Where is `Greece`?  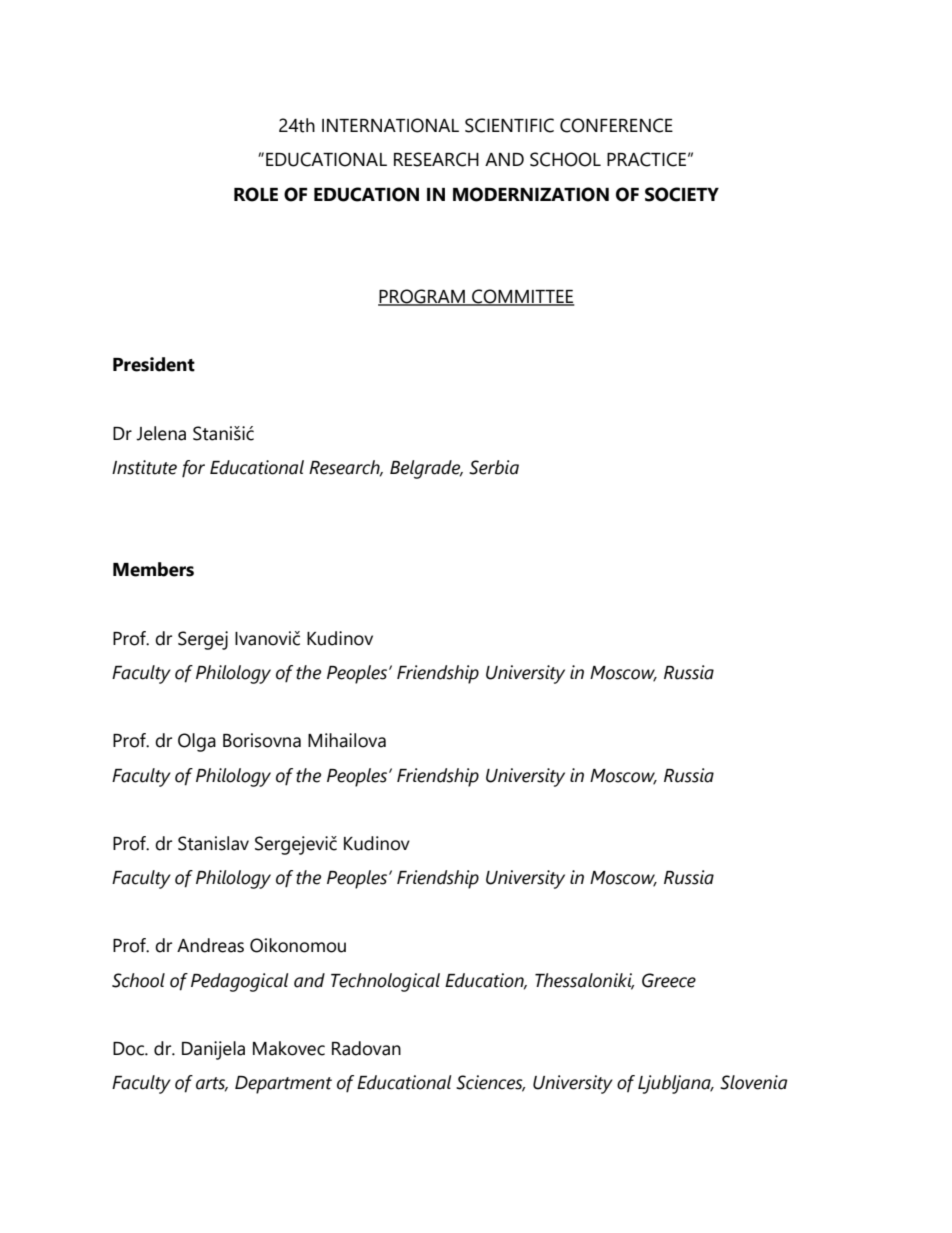
Greece is located at coordinates (669, 980).
